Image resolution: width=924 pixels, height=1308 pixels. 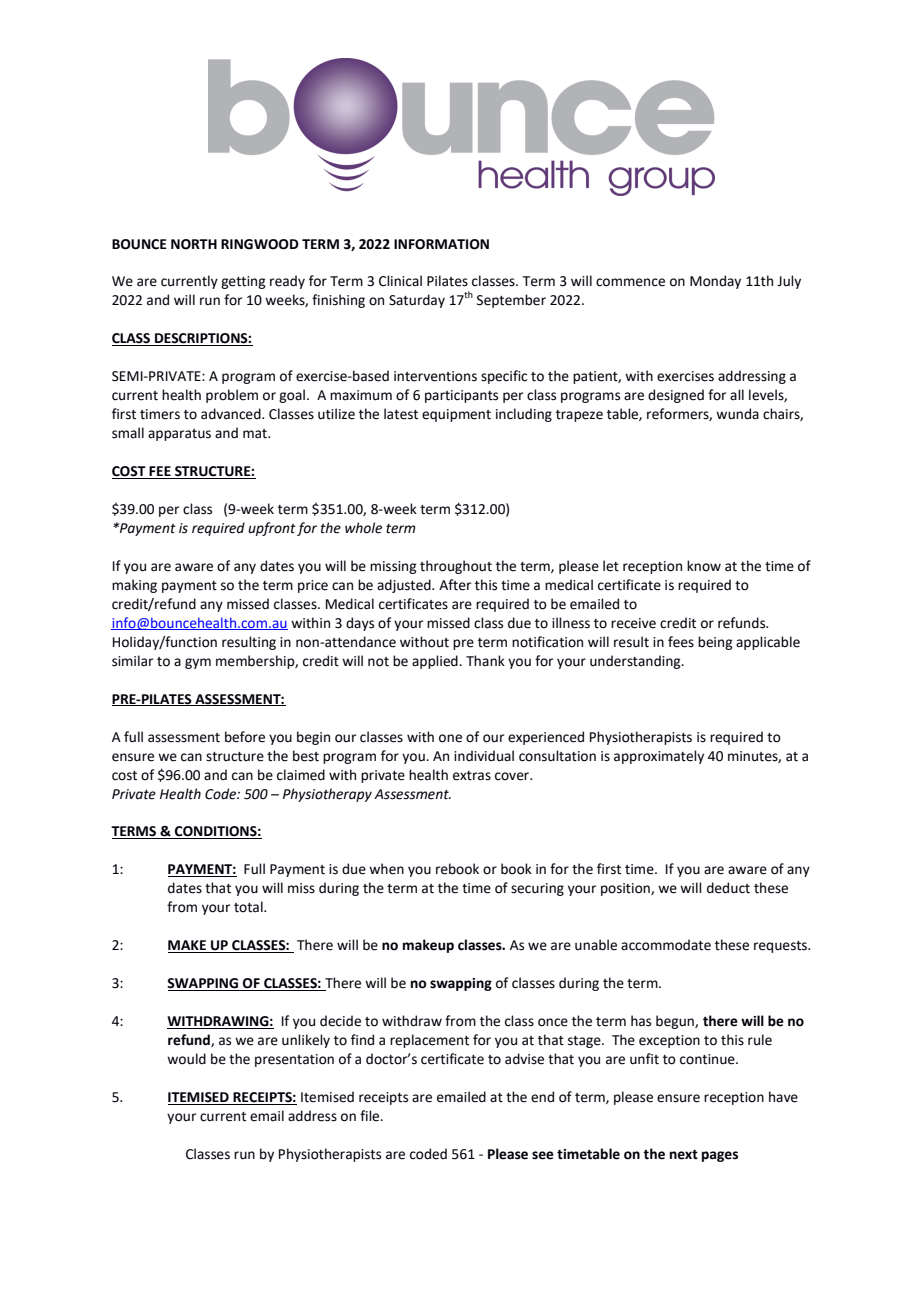 I want to click on getting, so click(x=243, y=282).
